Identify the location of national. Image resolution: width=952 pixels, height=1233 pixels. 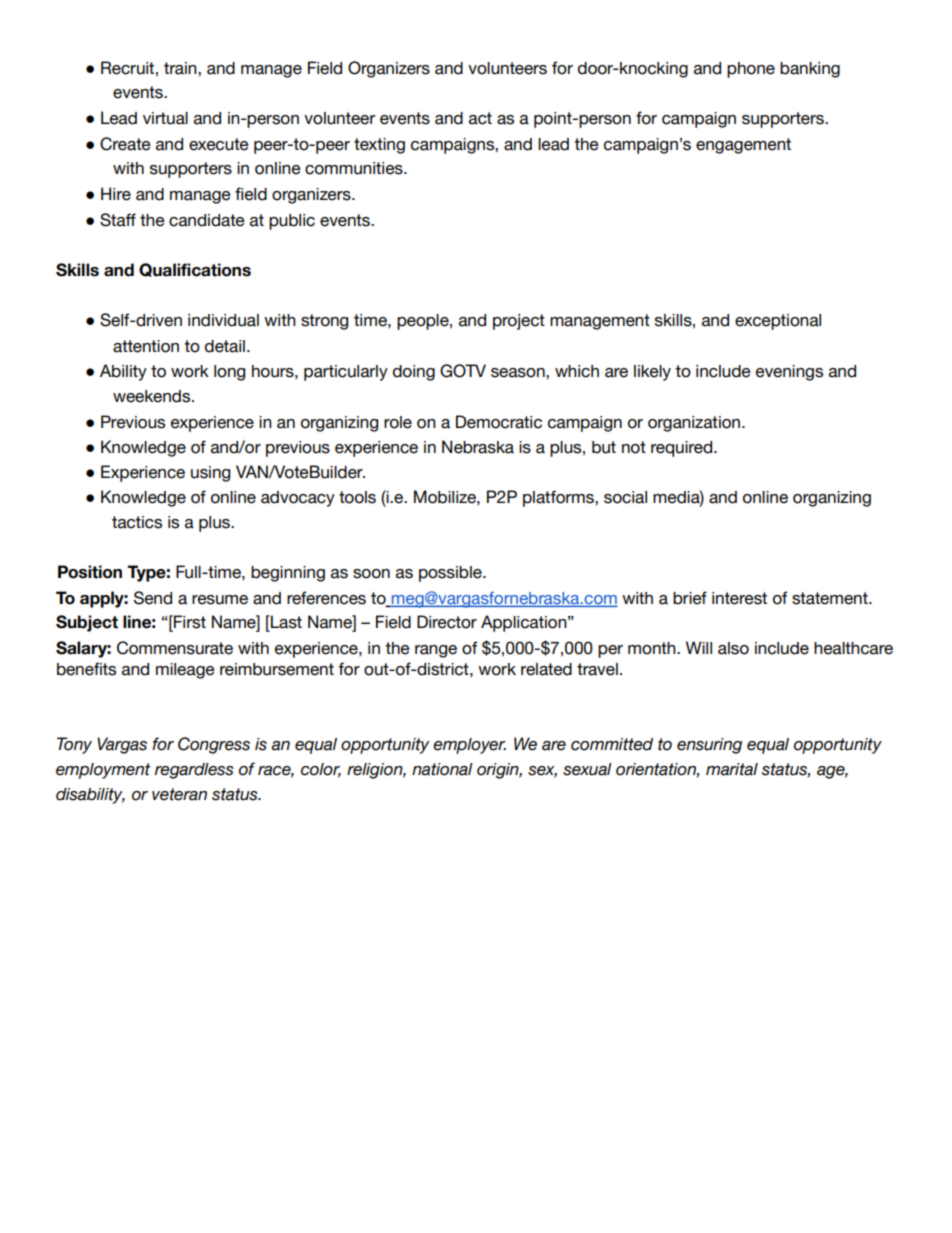
(442, 769).
